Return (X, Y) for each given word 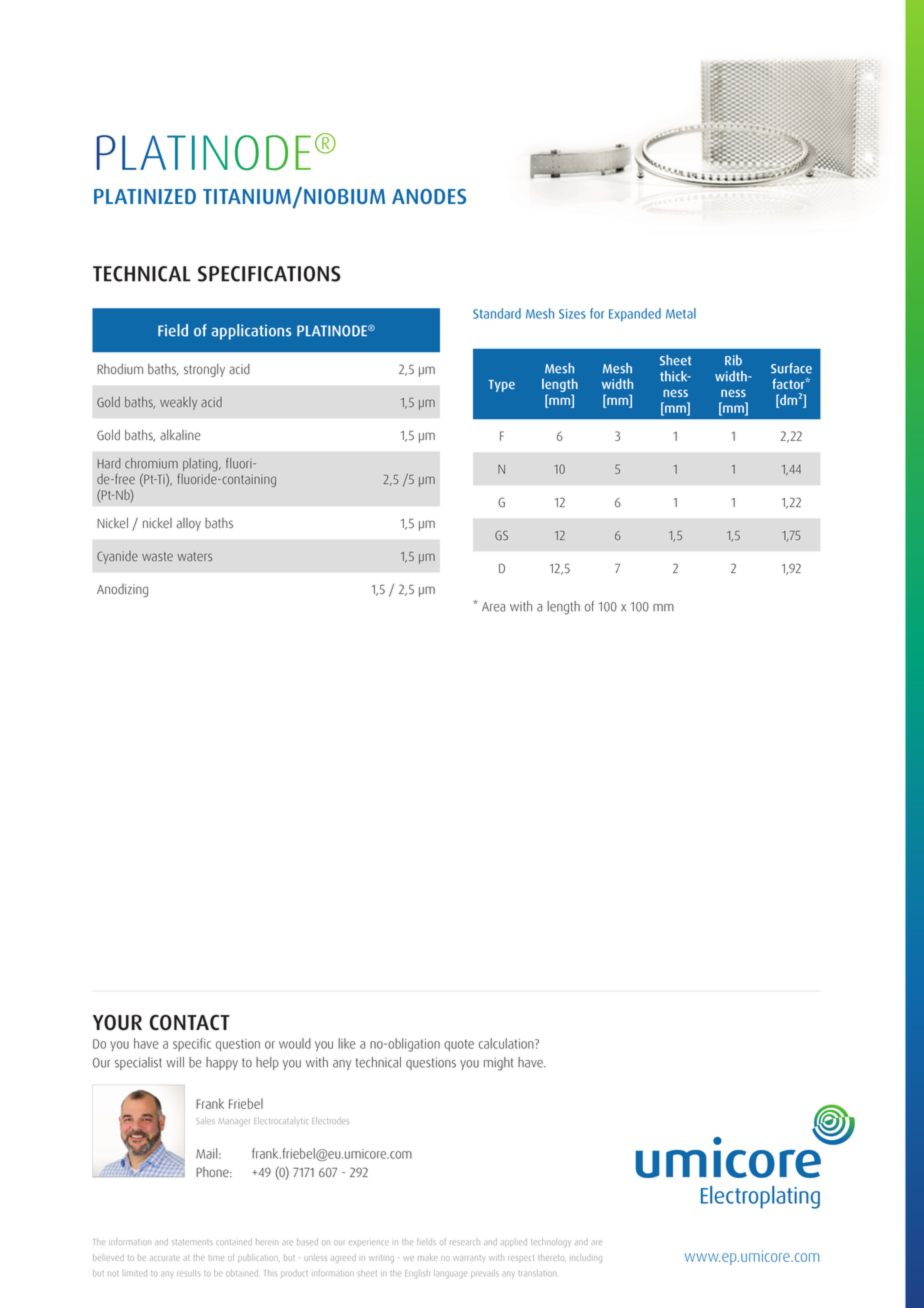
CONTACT (190, 1023)
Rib (733, 360)
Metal (681, 313)
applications (251, 332)
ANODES (429, 196)
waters (194, 556)
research (465, 1242)
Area (493, 607)
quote (459, 1045)
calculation (507, 1043)
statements (192, 1242)
